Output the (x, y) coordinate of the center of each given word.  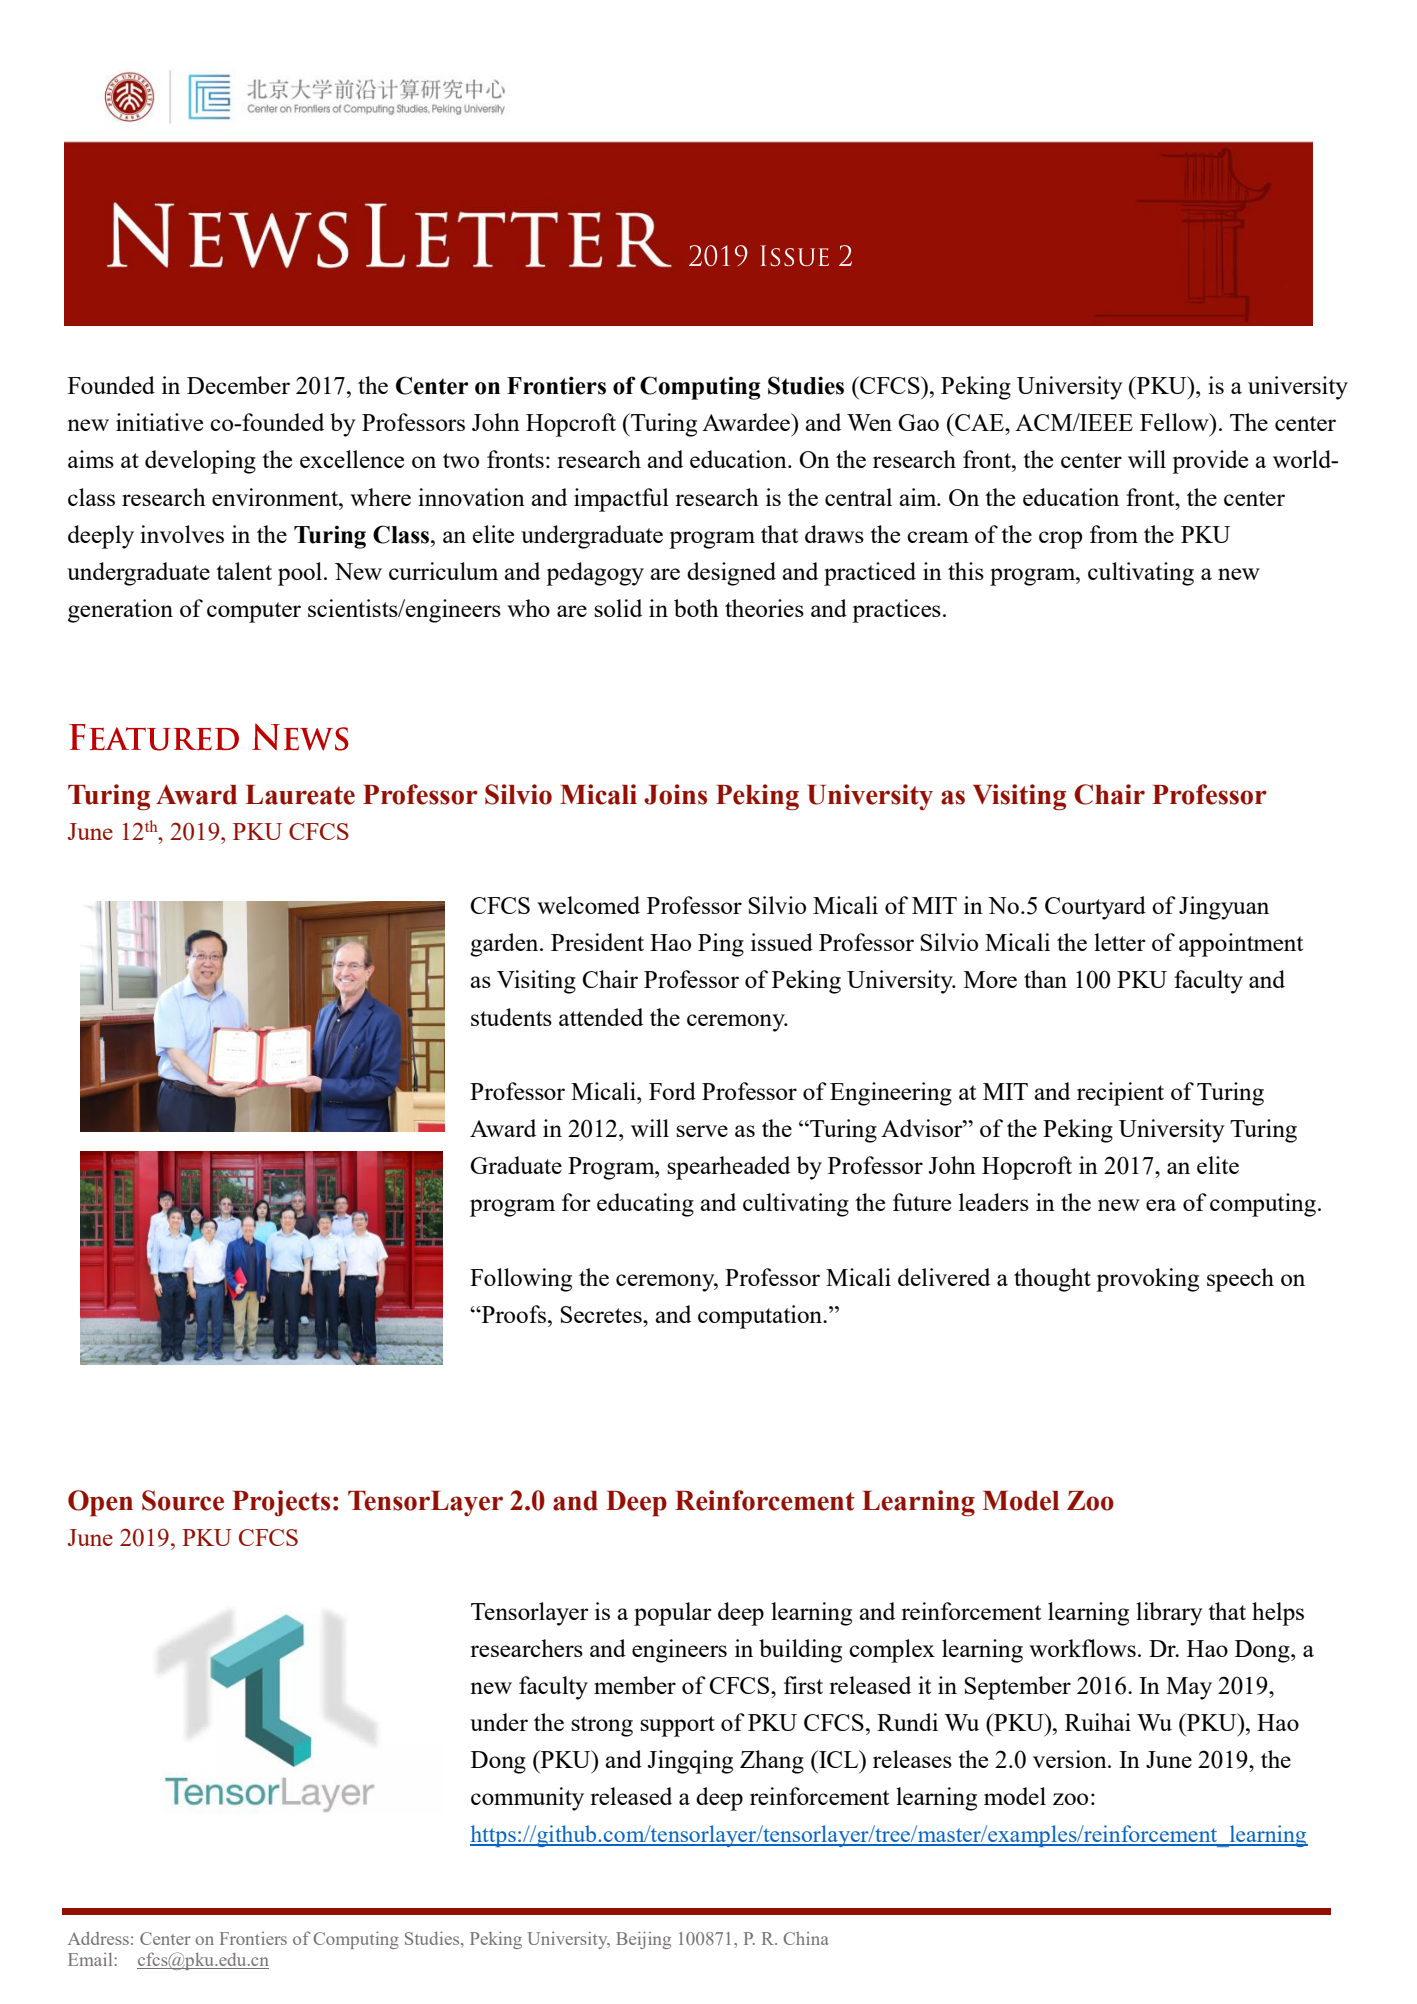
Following (521, 1280)
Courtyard (1095, 908)
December (238, 385)
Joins (675, 794)
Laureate (300, 795)
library (1169, 1614)
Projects (281, 1503)
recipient (1120, 1094)
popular (673, 1614)
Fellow (1175, 422)
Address (98, 1938)
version (1071, 1759)
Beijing (643, 1940)
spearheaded (728, 1168)
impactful (621, 500)
